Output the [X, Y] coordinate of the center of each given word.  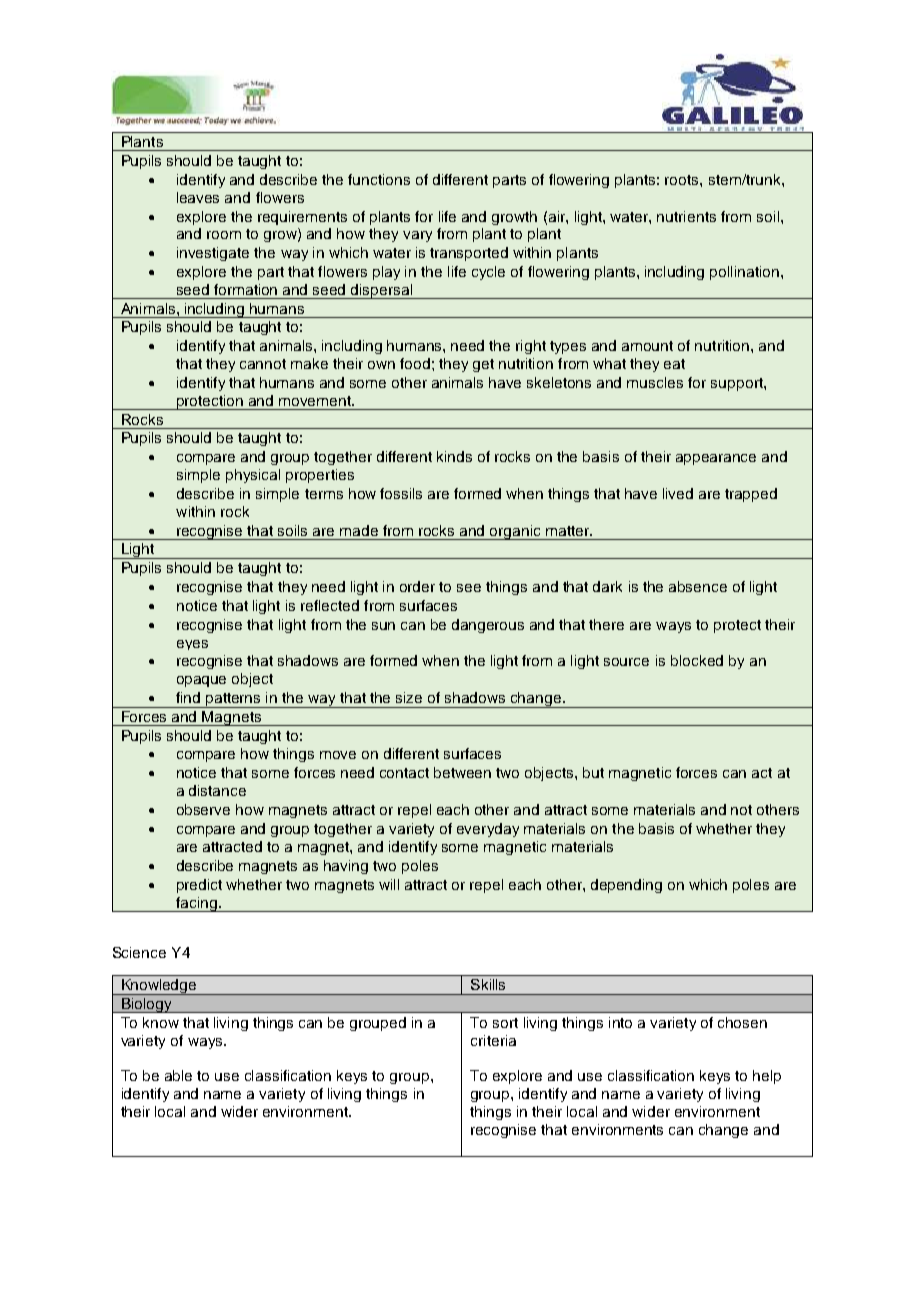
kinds [454, 456]
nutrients [686, 216]
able [178, 1075]
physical [253, 476]
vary [417, 236]
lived [678, 493]
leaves [198, 197]
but [593, 772]
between [462, 772]
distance [217, 790]
